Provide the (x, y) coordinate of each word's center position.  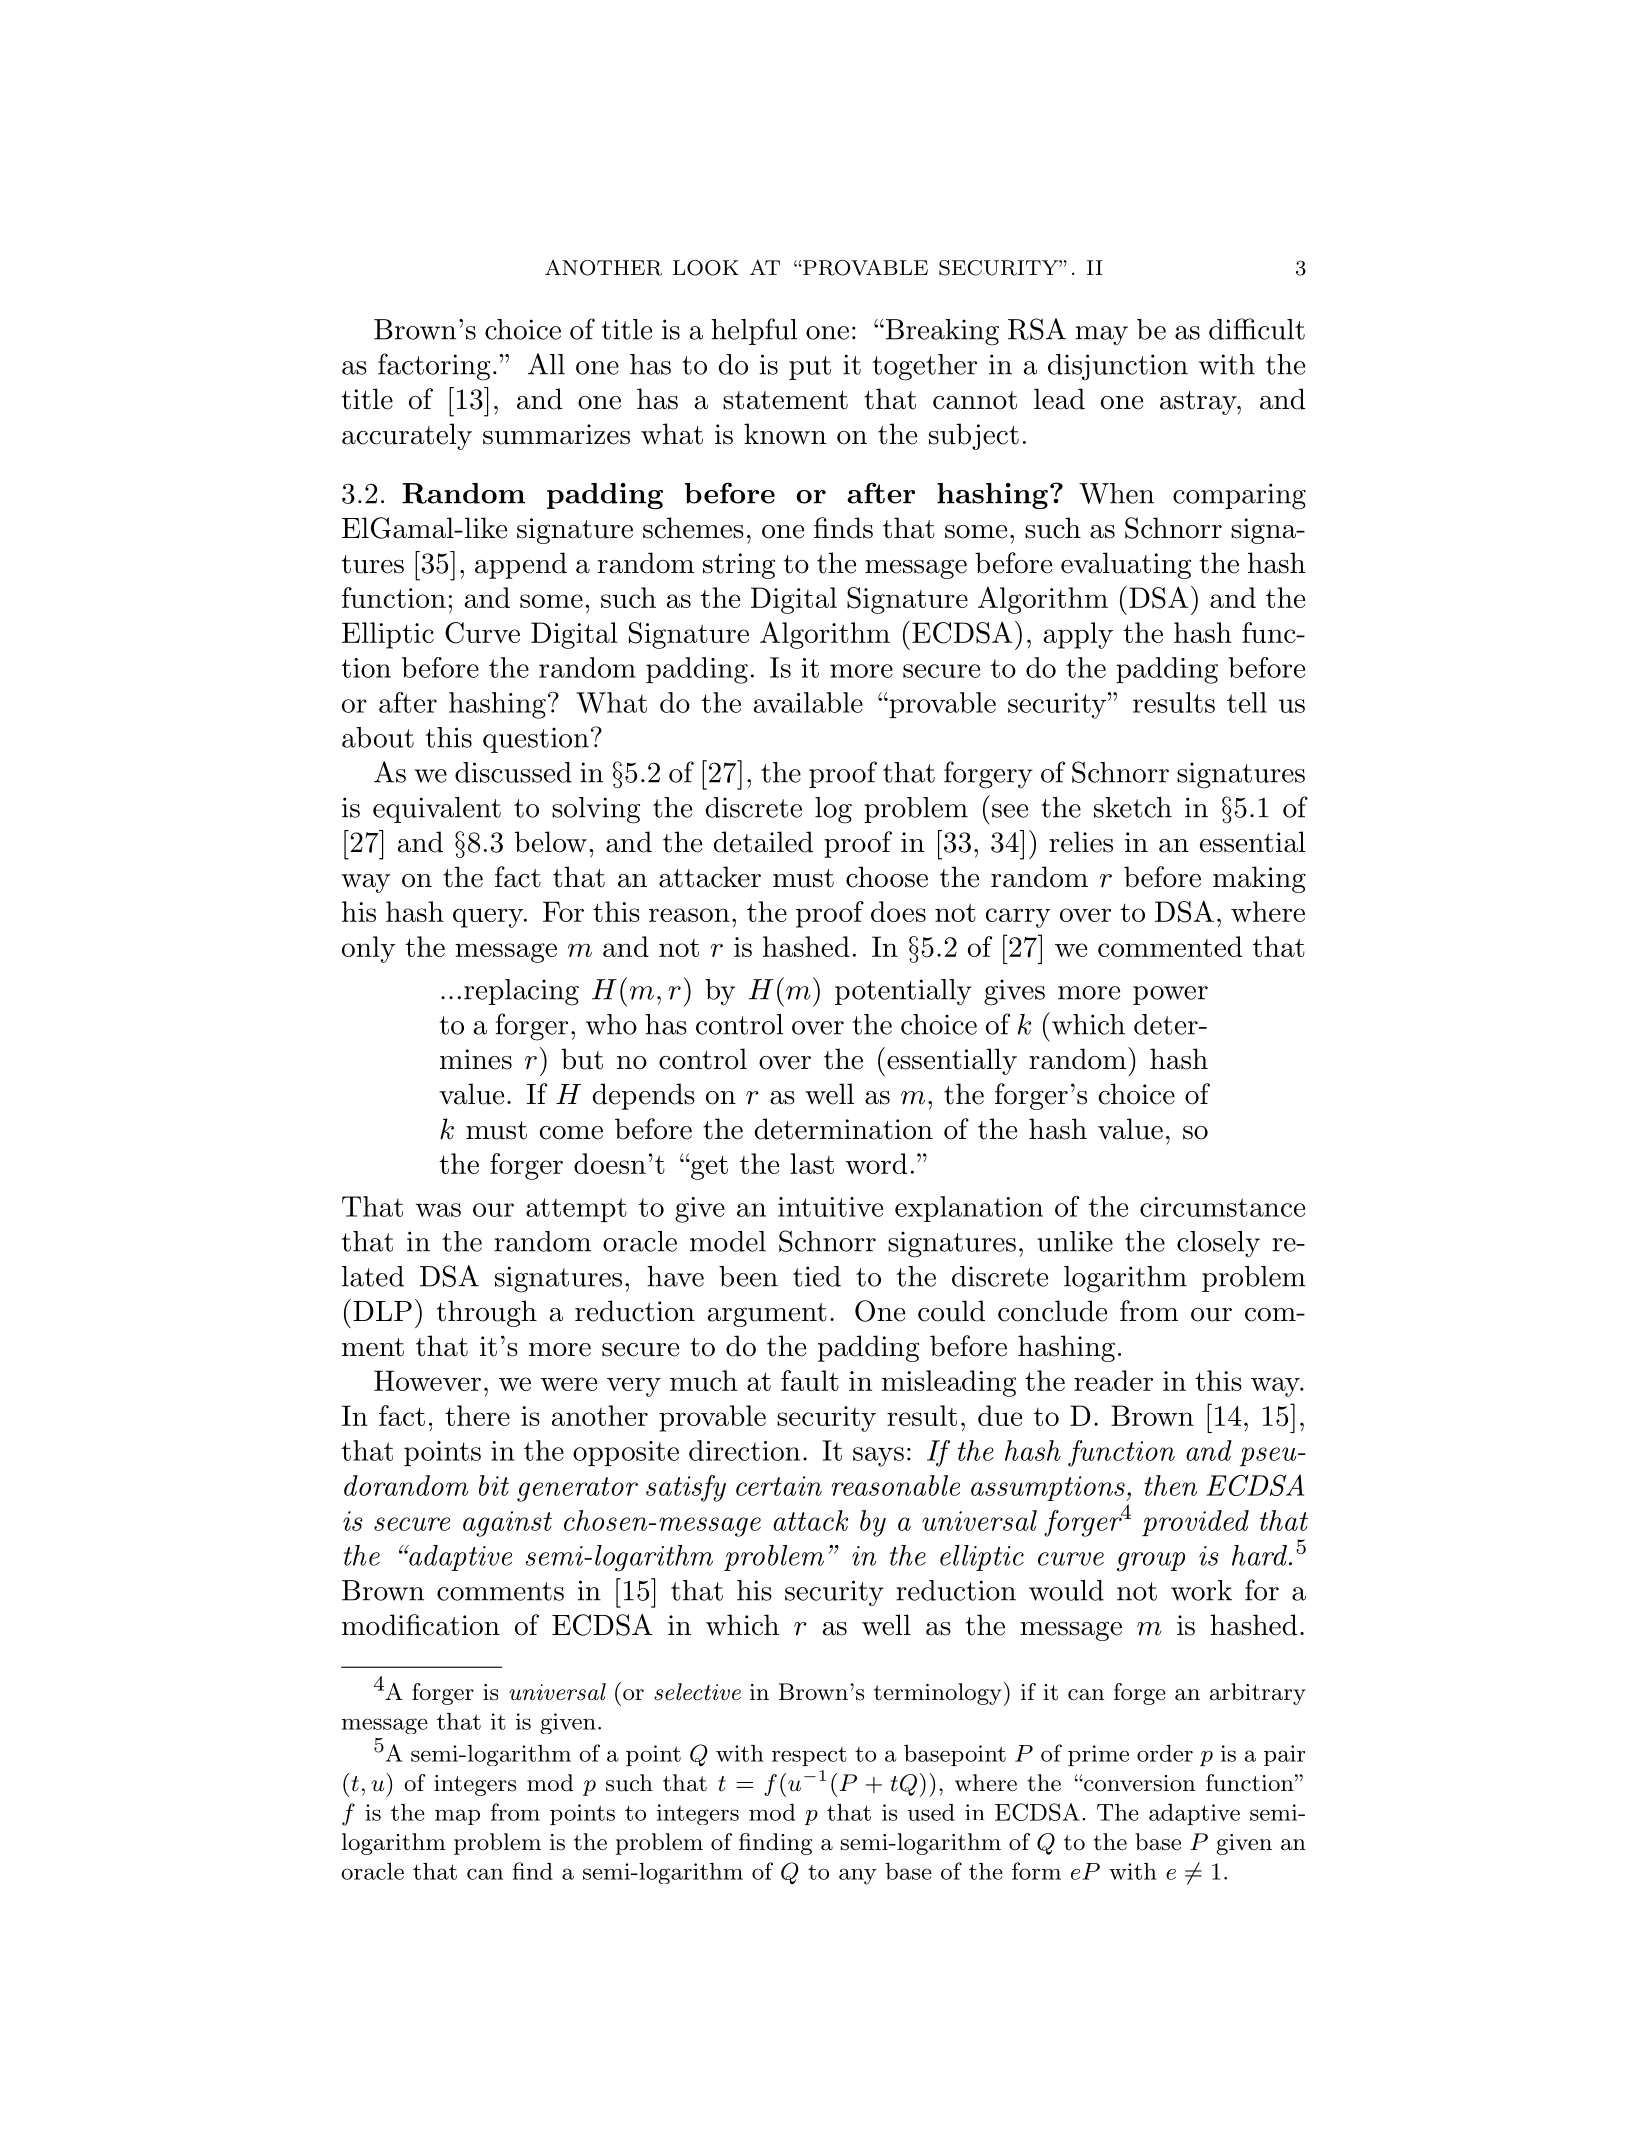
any (858, 1876)
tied (817, 1276)
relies (1081, 842)
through (487, 1313)
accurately (407, 436)
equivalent (437, 810)
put (810, 368)
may (1101, 336)
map (457, 1817)
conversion (1138, 1783)
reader (1113, 1380)
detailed (763, 842)
